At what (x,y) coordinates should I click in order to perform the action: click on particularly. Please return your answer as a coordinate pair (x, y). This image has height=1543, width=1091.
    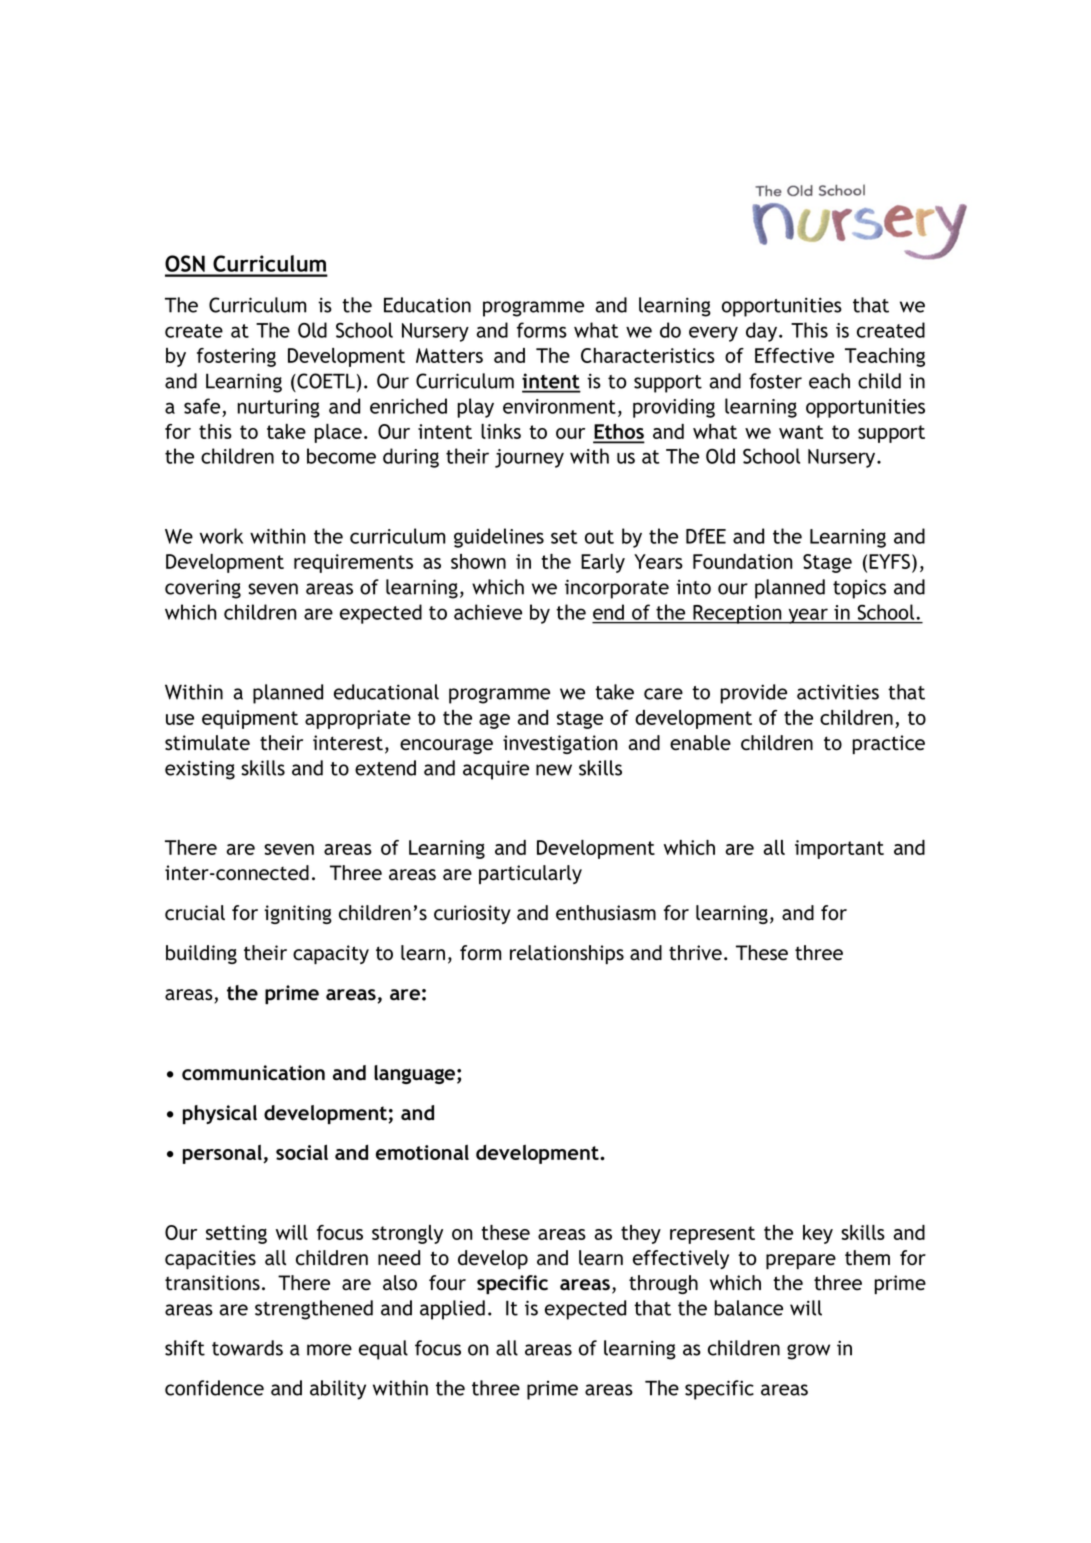
    Looking at the image, I should click on (530, 874).
